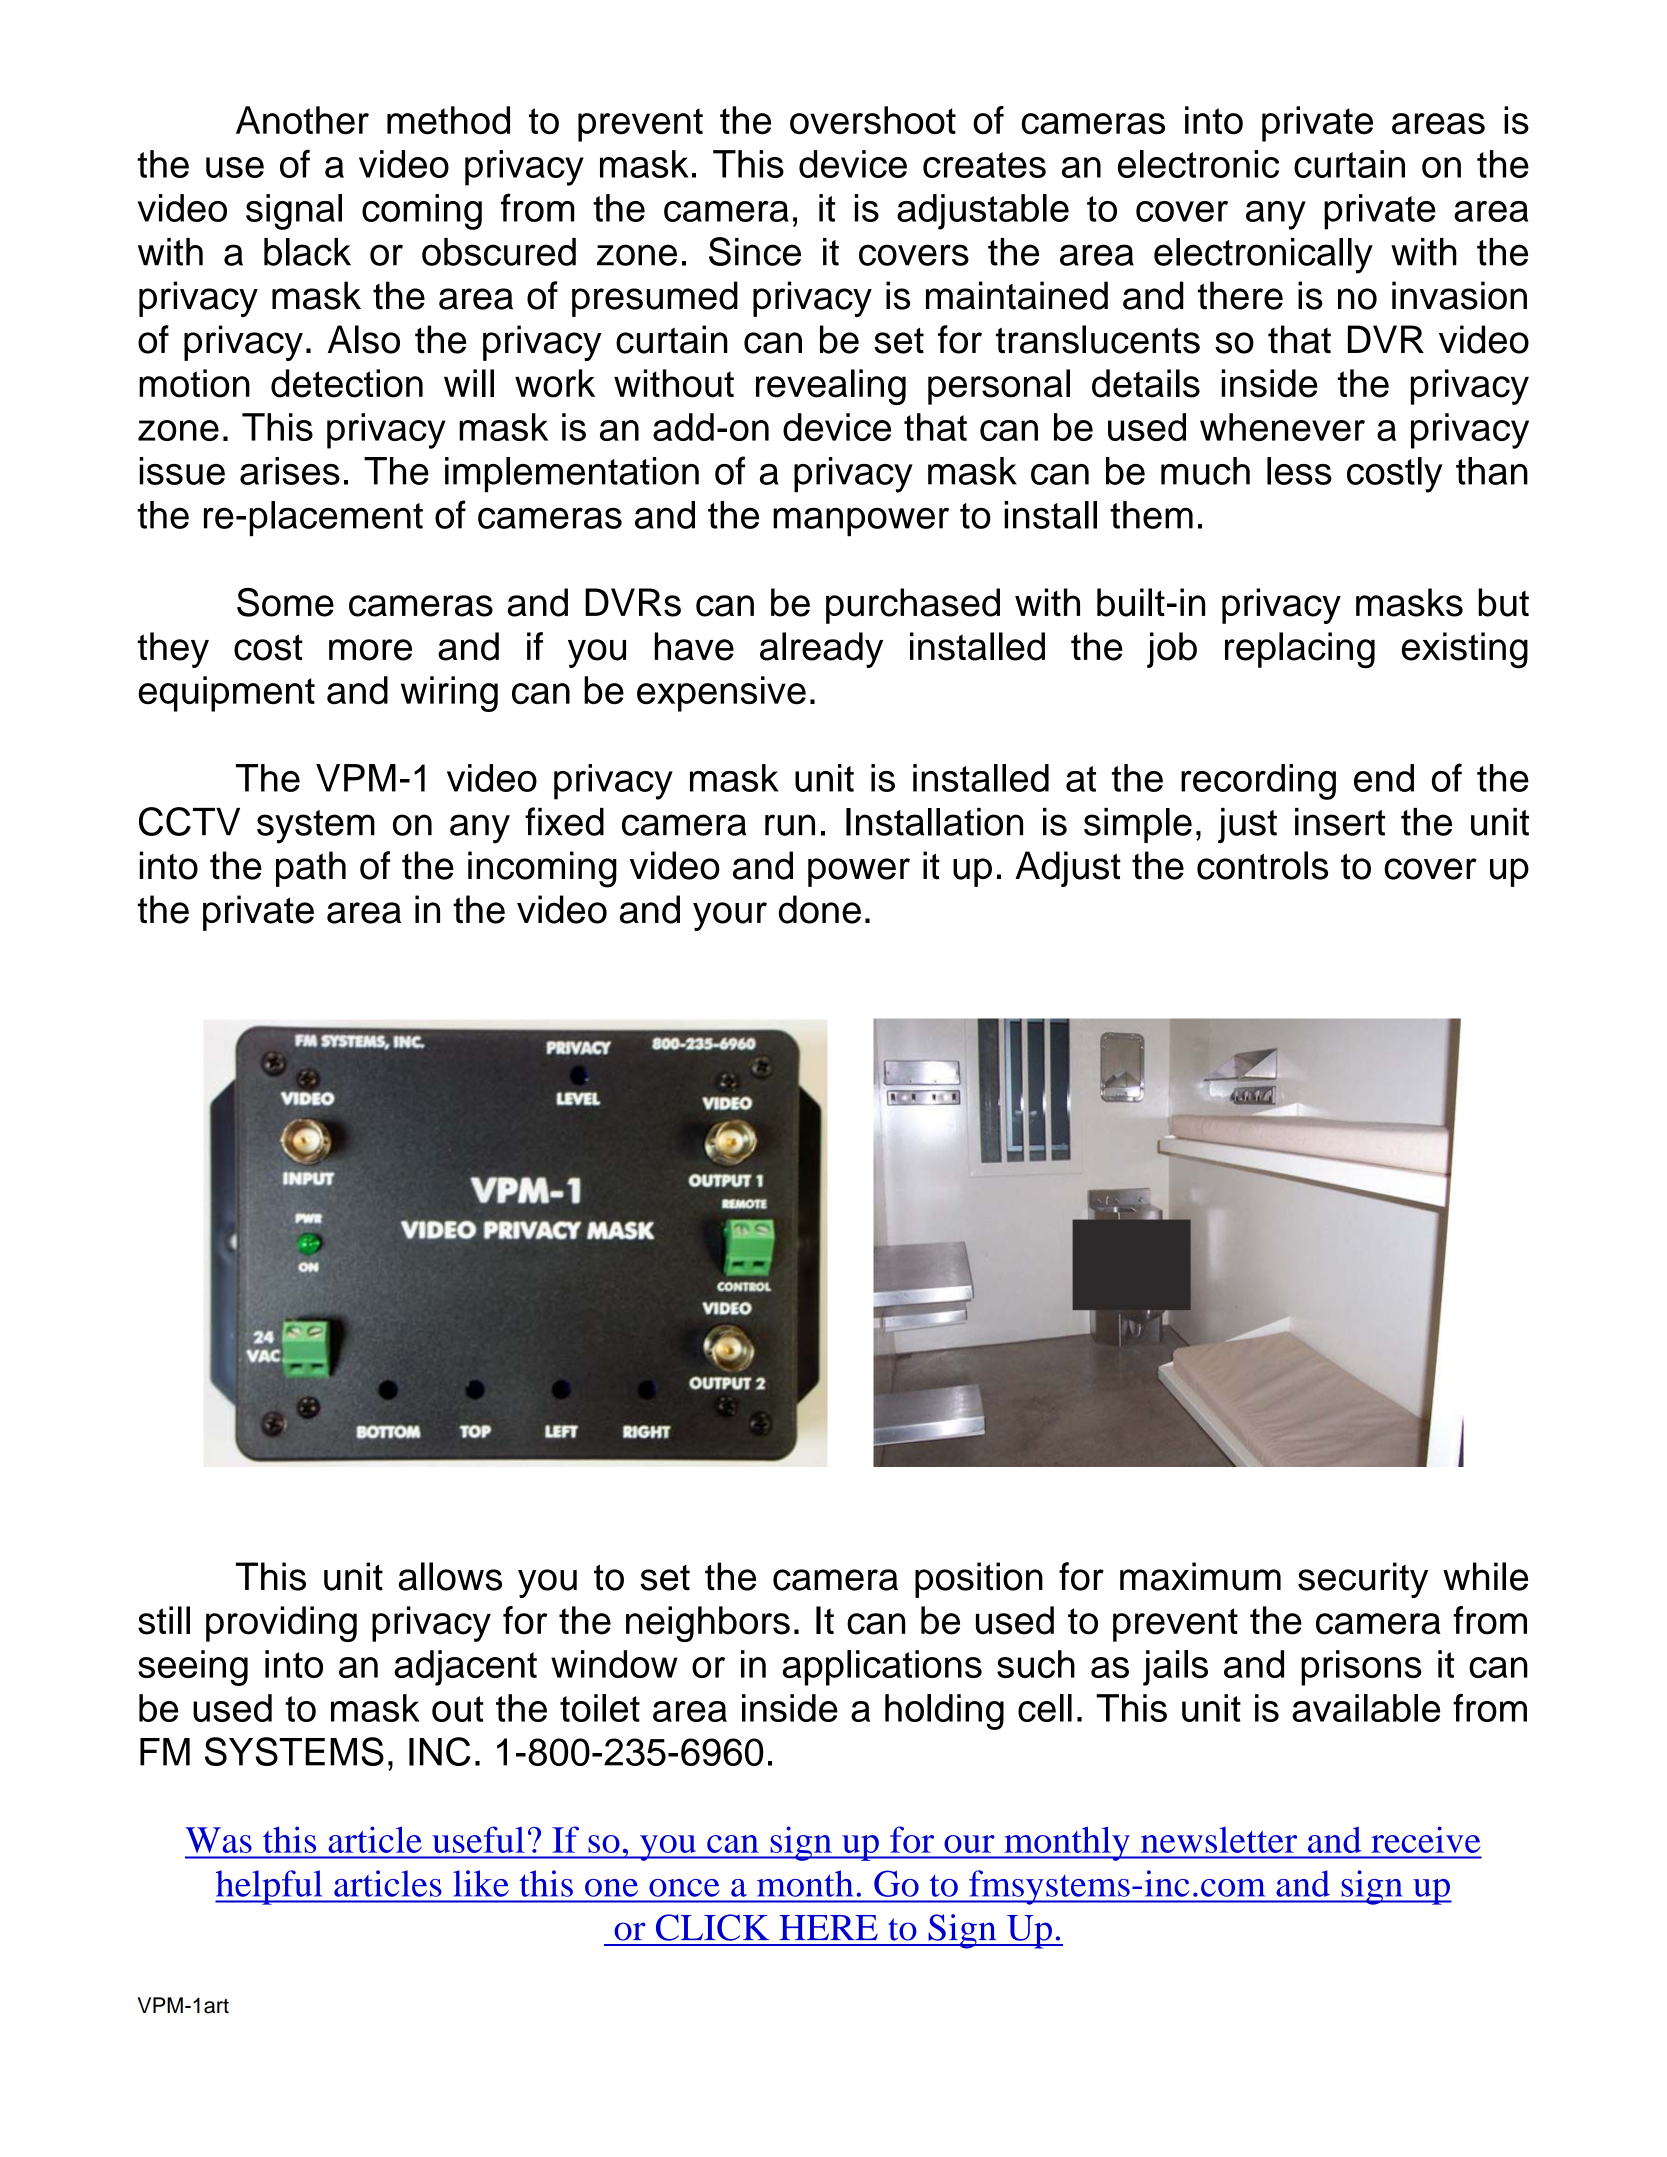 This screenshot has height=2157, width=1667. Describe the element at coordinates (270, 1887) in the screenshot. I see `helpful` at that location.
